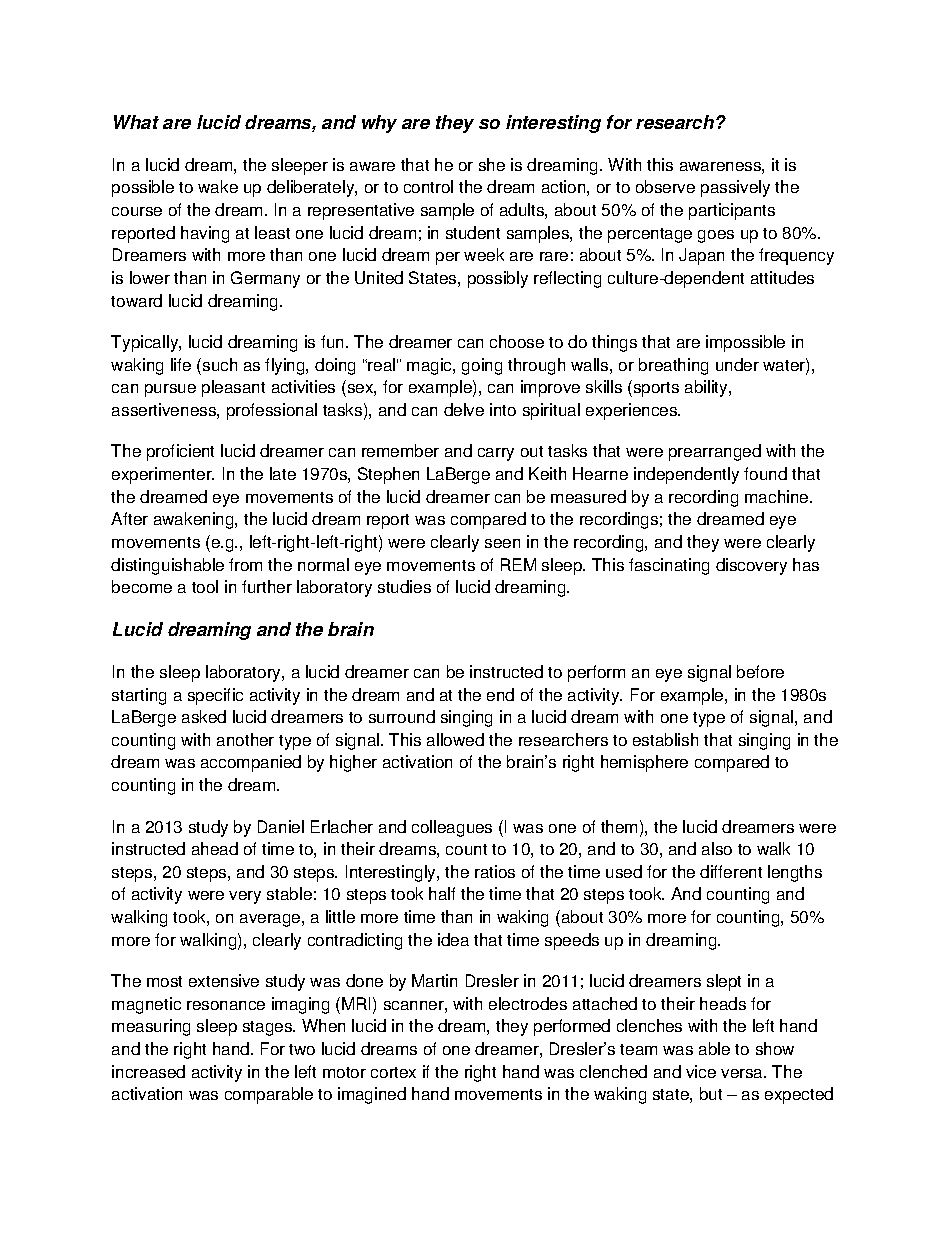 This page has height=1233, width=952. I want to click on studies, so click(404, 586).
